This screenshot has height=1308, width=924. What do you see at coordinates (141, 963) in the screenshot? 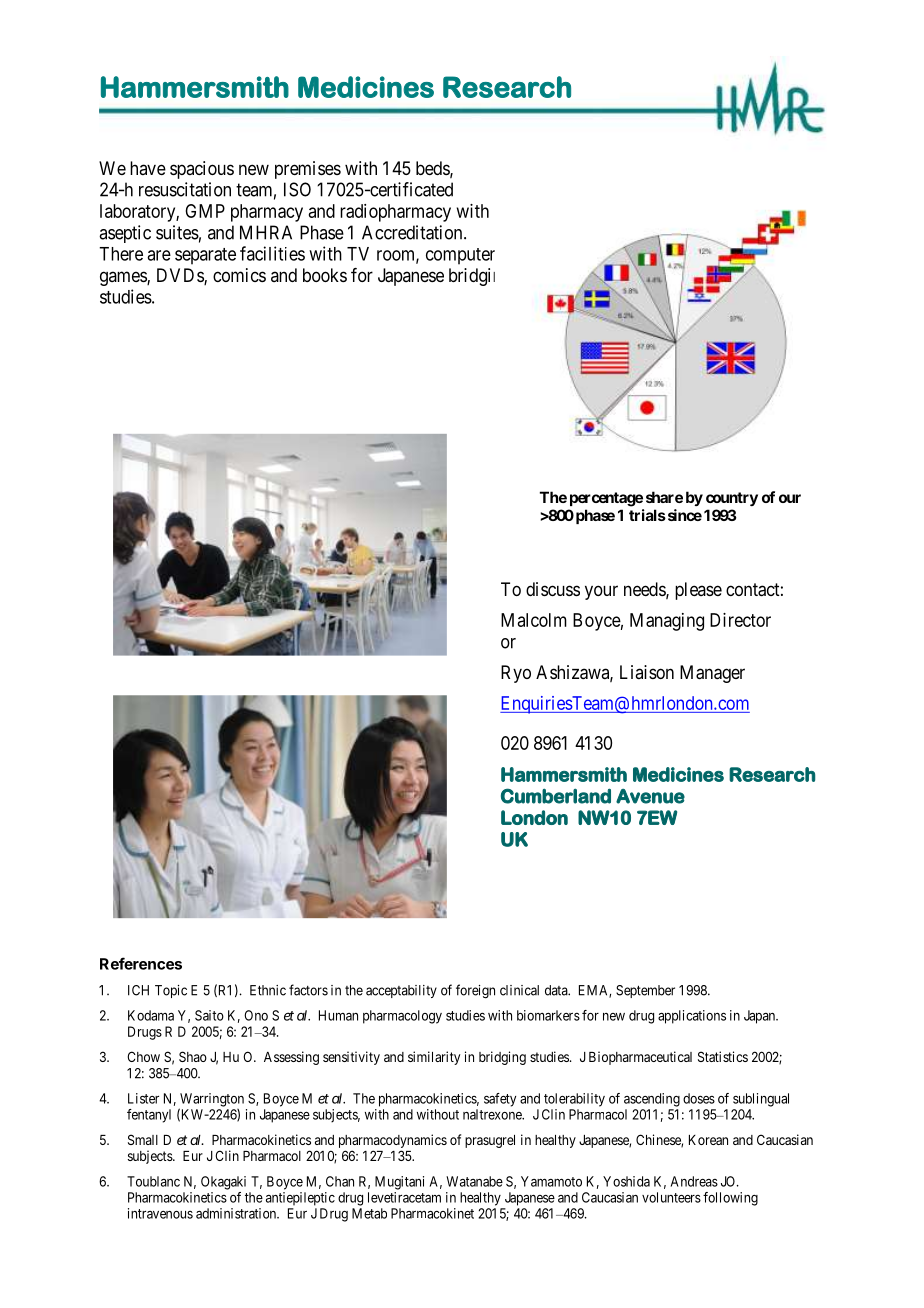
I see `References` at bounding box center [141, 963].
